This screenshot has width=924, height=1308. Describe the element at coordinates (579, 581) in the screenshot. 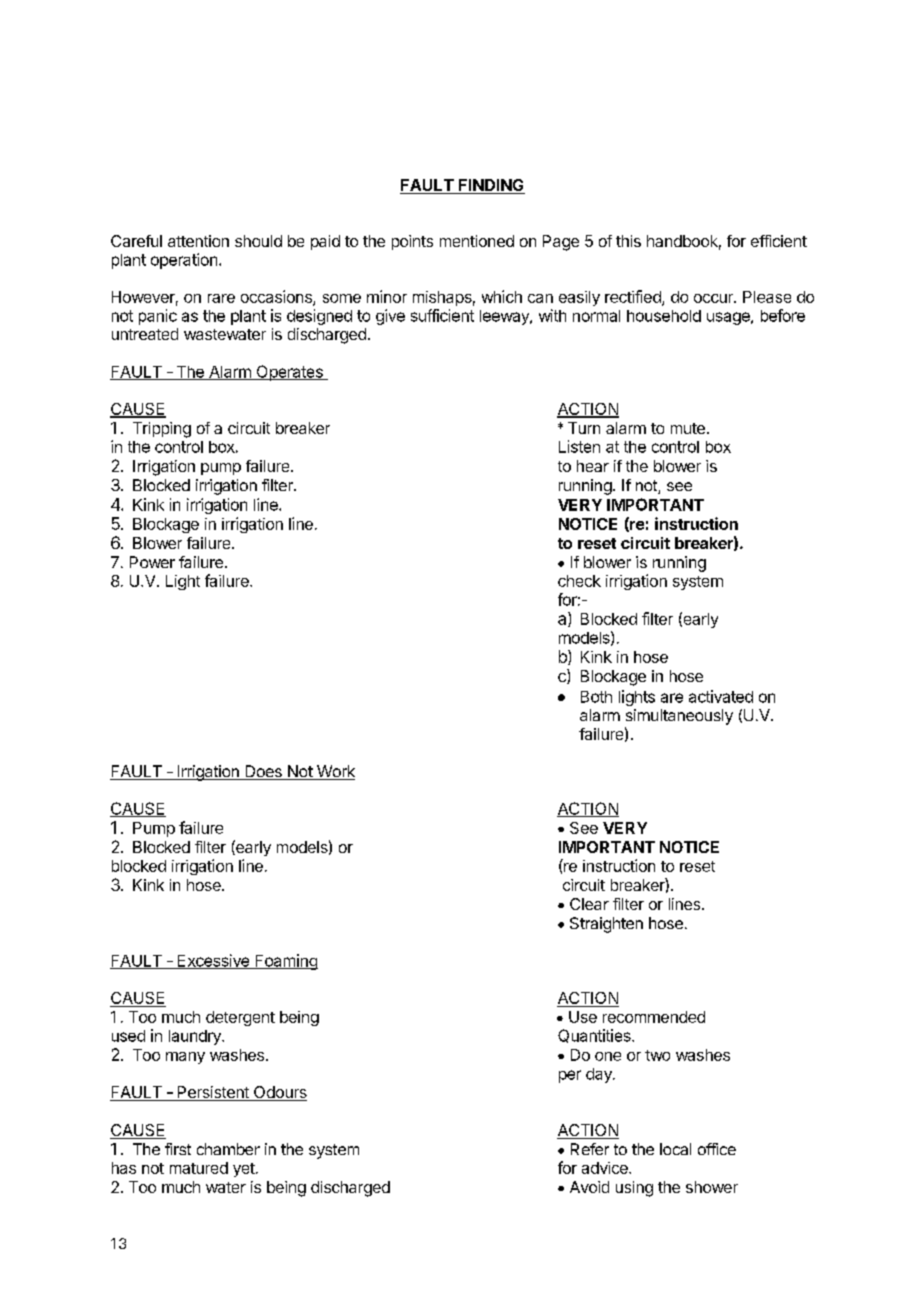

I see `check` at that location.
